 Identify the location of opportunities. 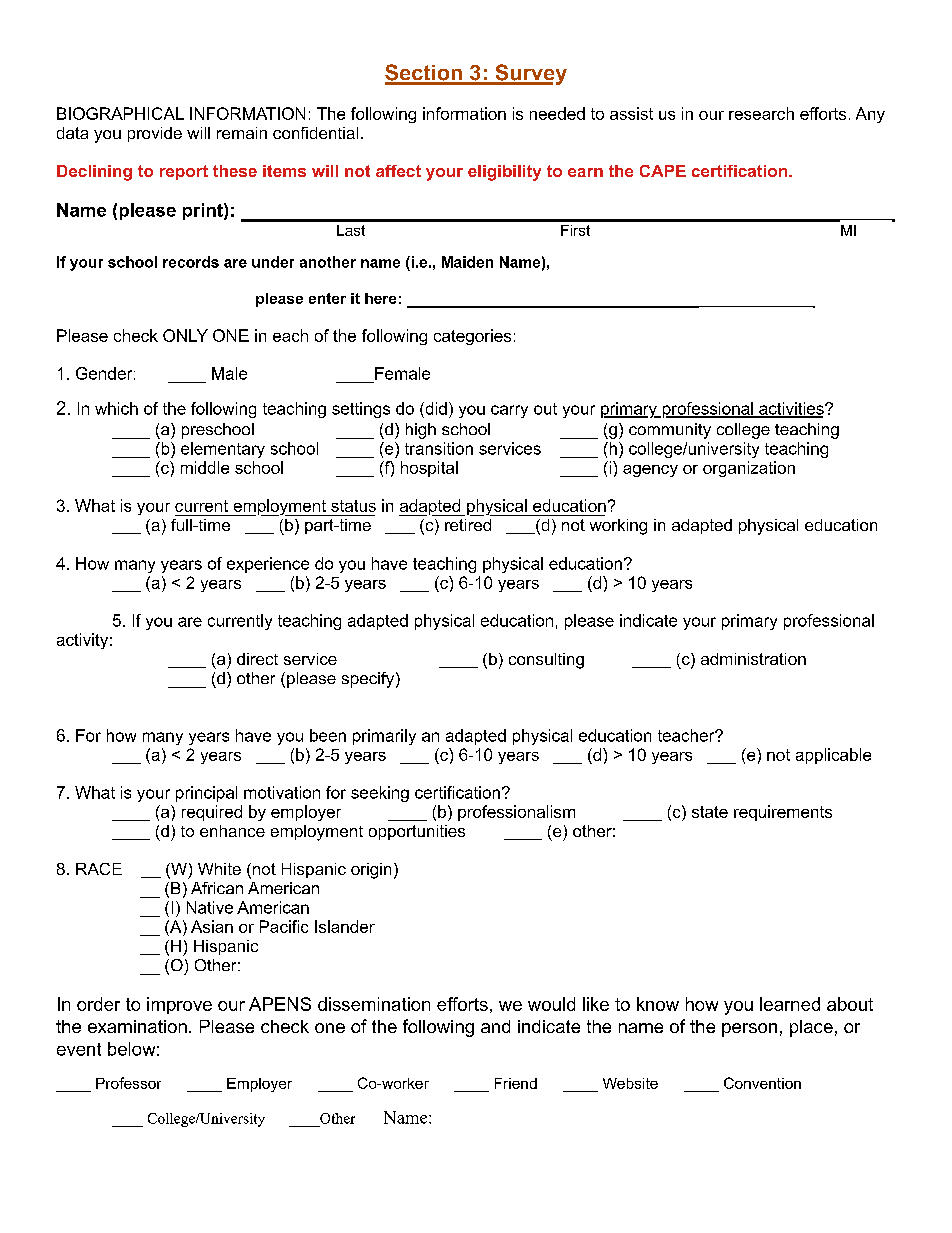
(417, 832).
